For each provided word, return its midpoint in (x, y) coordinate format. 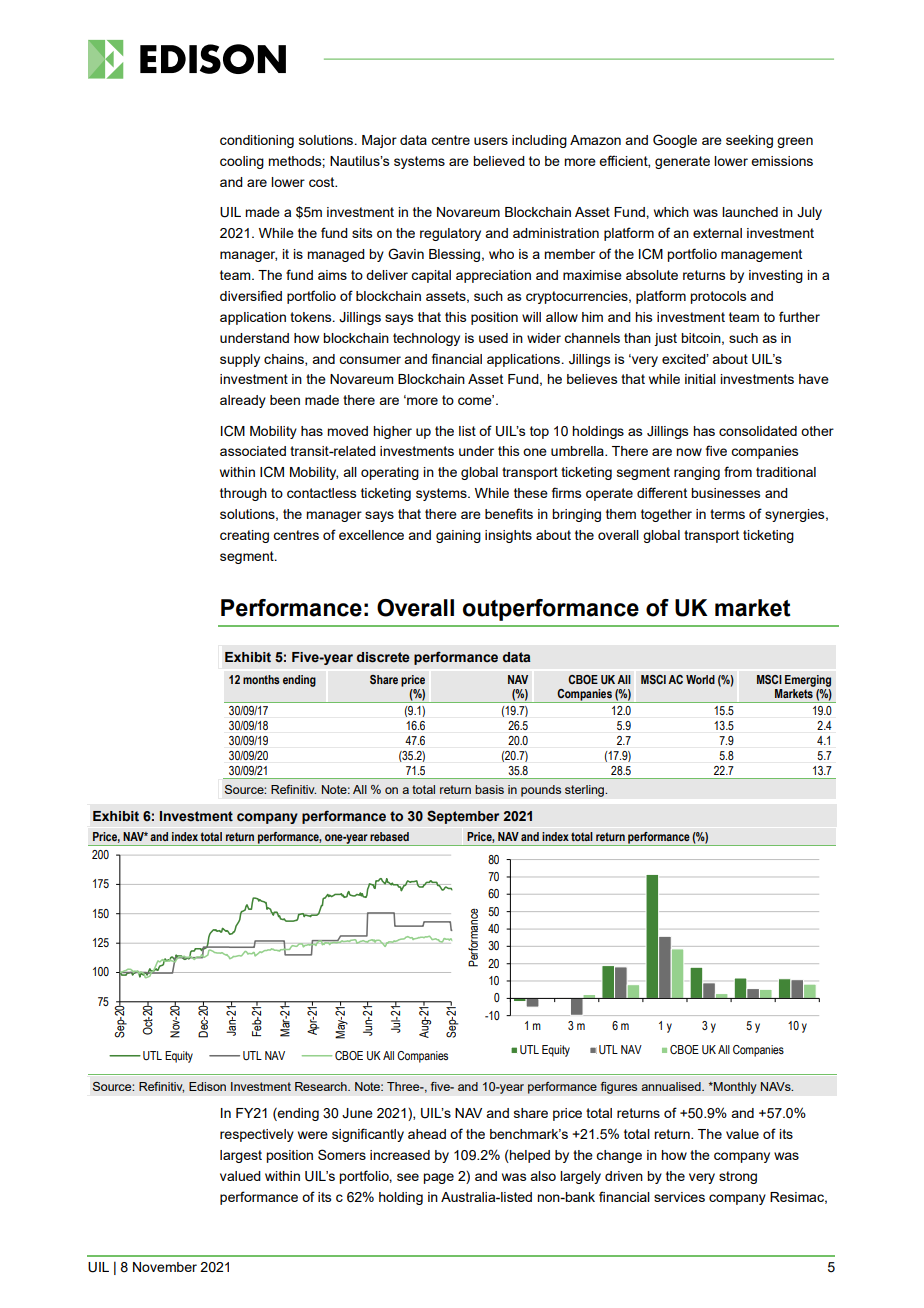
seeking (749, 141)
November (165, 1267)
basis (489, 789)
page (438, 1178)
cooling (242, 162)
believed (499, 161)
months (261, 679)
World (700, 679)
